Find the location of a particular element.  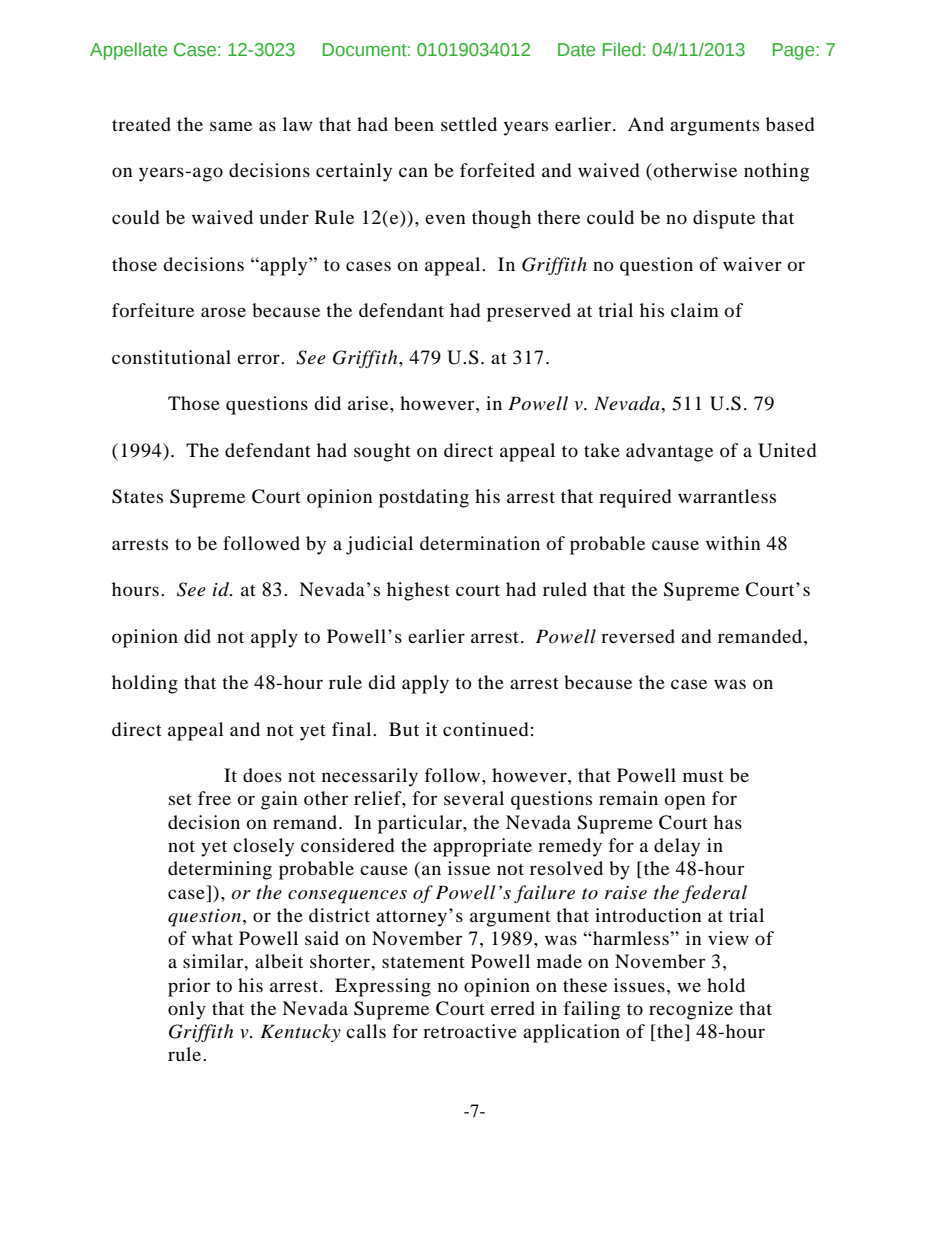

continued is located at coordinates (485, 729).
